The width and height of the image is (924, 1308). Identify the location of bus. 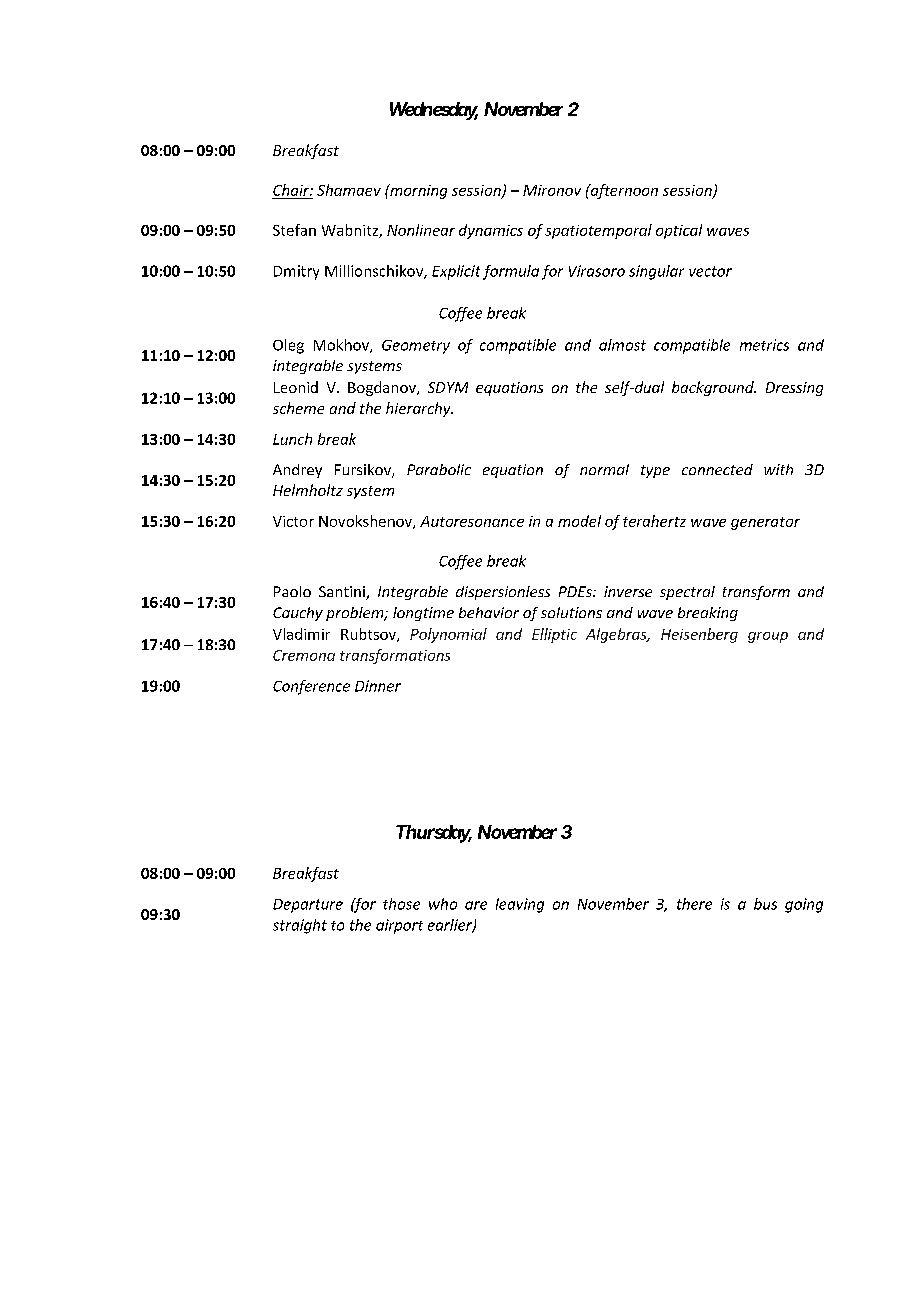
(765, 904).
